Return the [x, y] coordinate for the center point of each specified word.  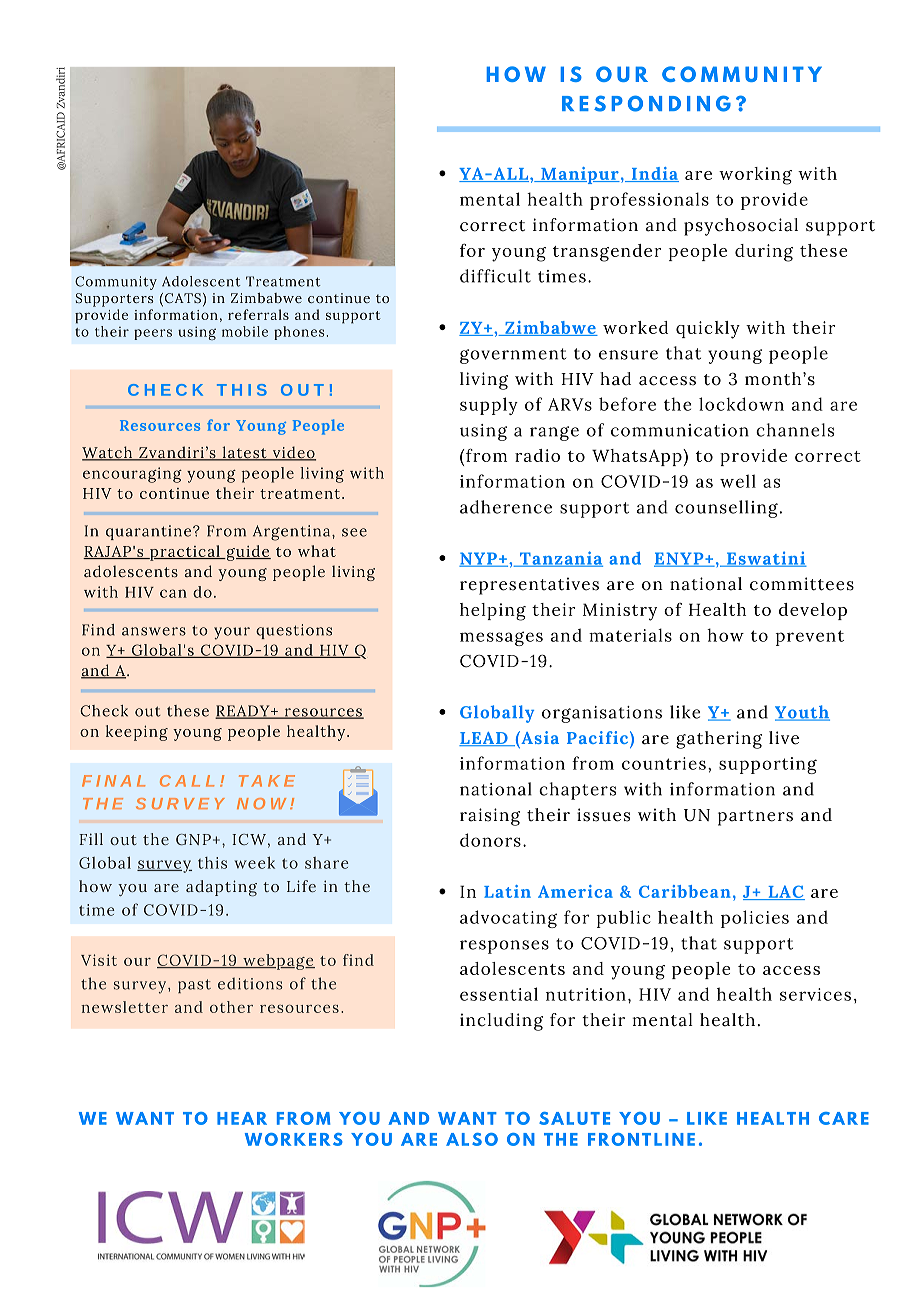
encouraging [132, 475]
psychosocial [741, 227]
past [194, 986]
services [815, 994]
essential [499, 994]
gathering [719, 740]
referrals [258, 314]
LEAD [484, 739]
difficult [495, 276]
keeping [137, 733]
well [738, 481]
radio [537, 455]
